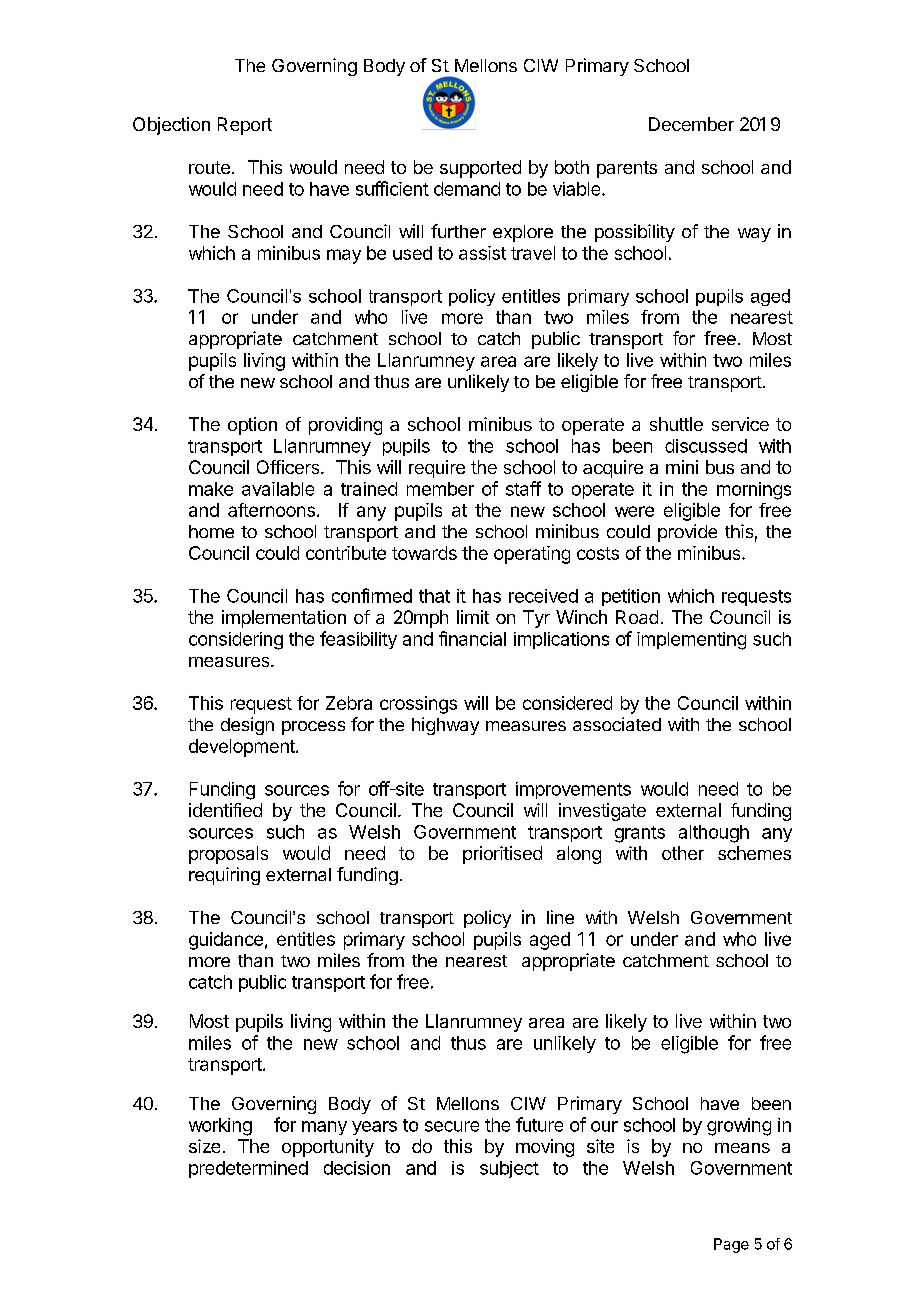  Describe the element at coordinates (560, 917) in the screenshot. I see `line` at that location.
